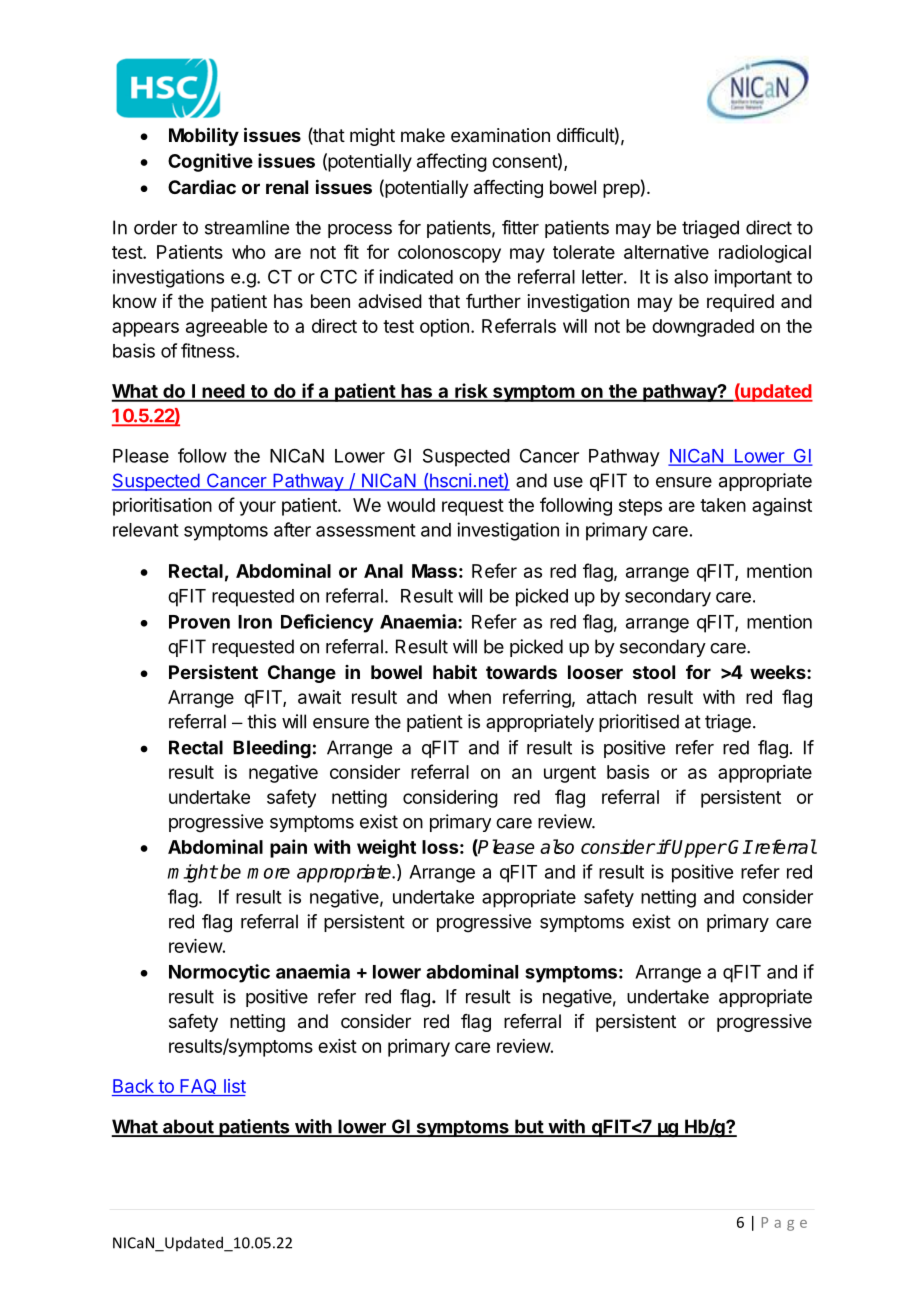 The height and width of the screenshot is (1308, 924). Describe the element at coordinates (210, 162) in the screenshot. I see `Cognitive` at that location.
